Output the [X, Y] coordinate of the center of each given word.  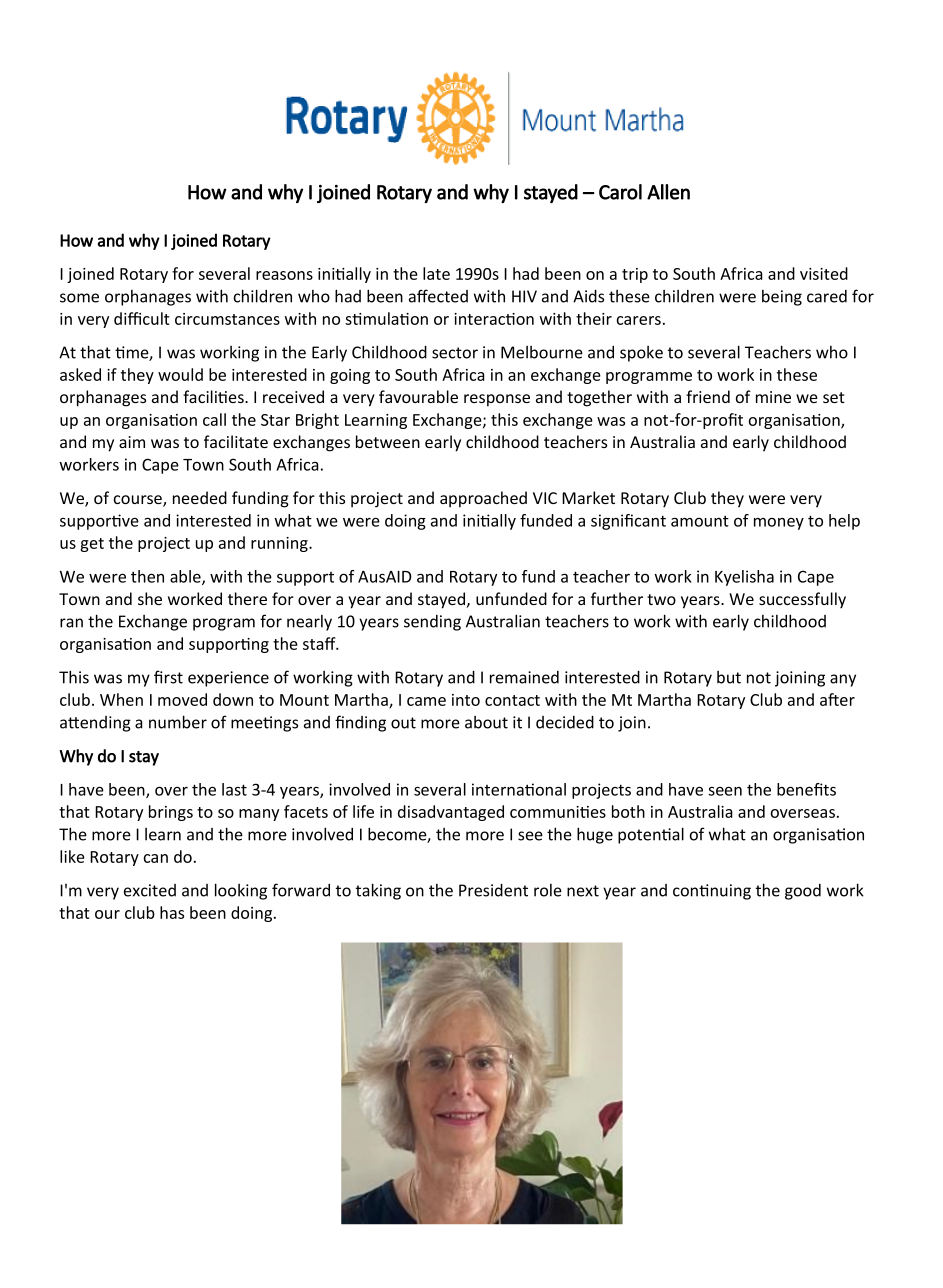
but [729, 677]
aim [132, 442]
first [168, 677]
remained [524, 677]
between [388, 441]
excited [150, 890]
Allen [668, 192]
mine [773, 397]
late [436, 273]
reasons [284, 275]
